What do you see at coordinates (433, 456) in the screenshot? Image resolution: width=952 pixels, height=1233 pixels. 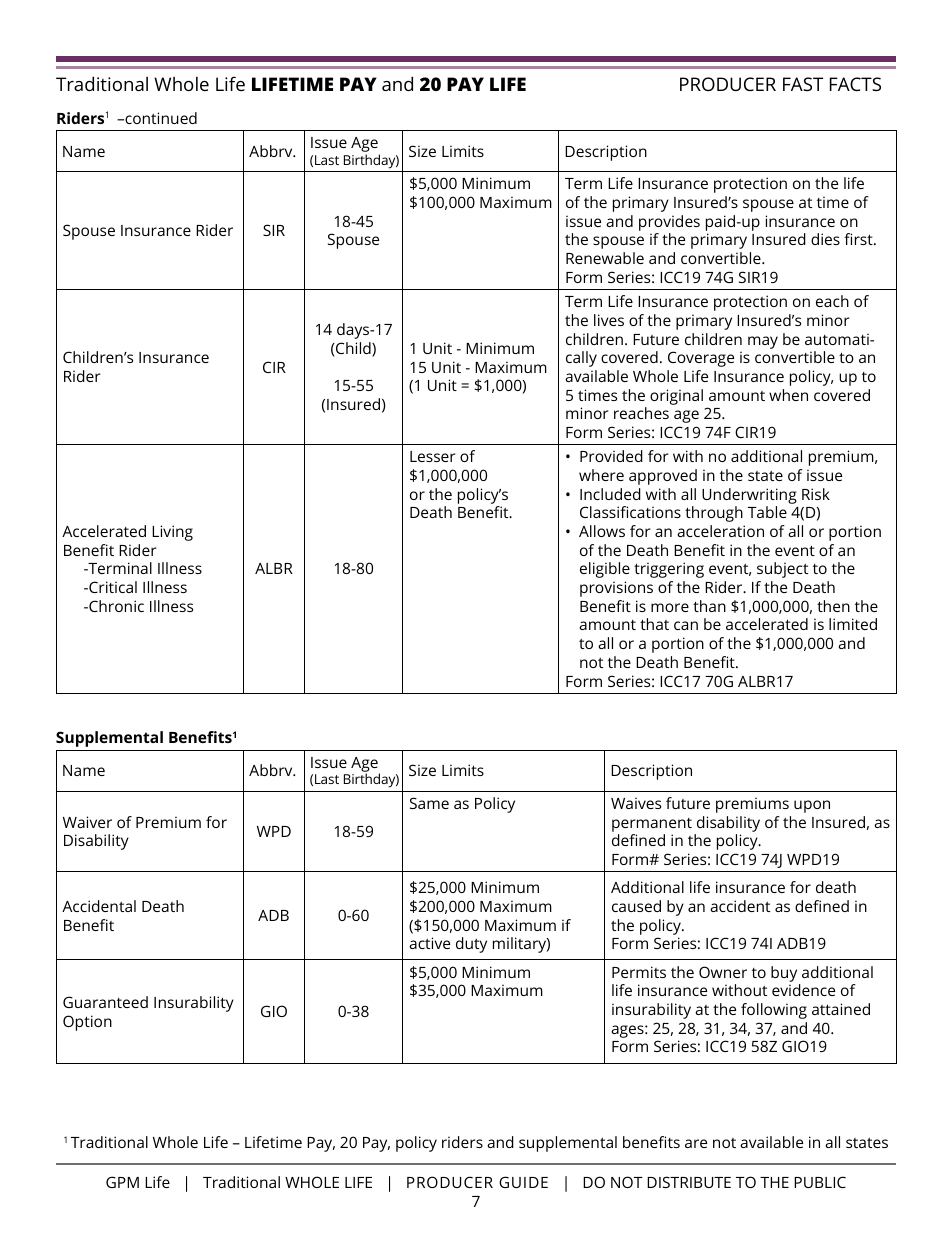 I see `Lesser` at bounding box center [433, 456].
